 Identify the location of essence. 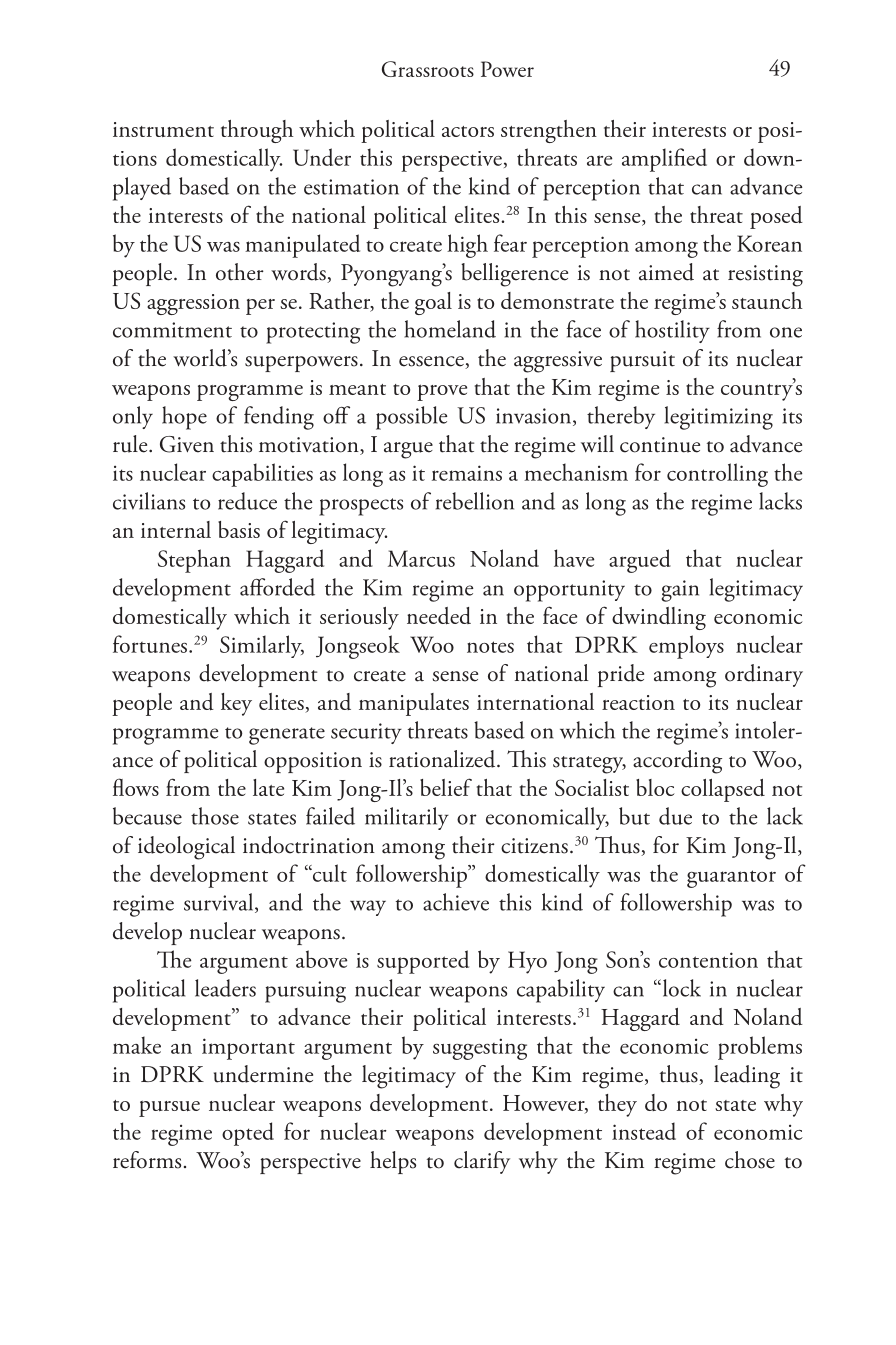
(432, 362).
